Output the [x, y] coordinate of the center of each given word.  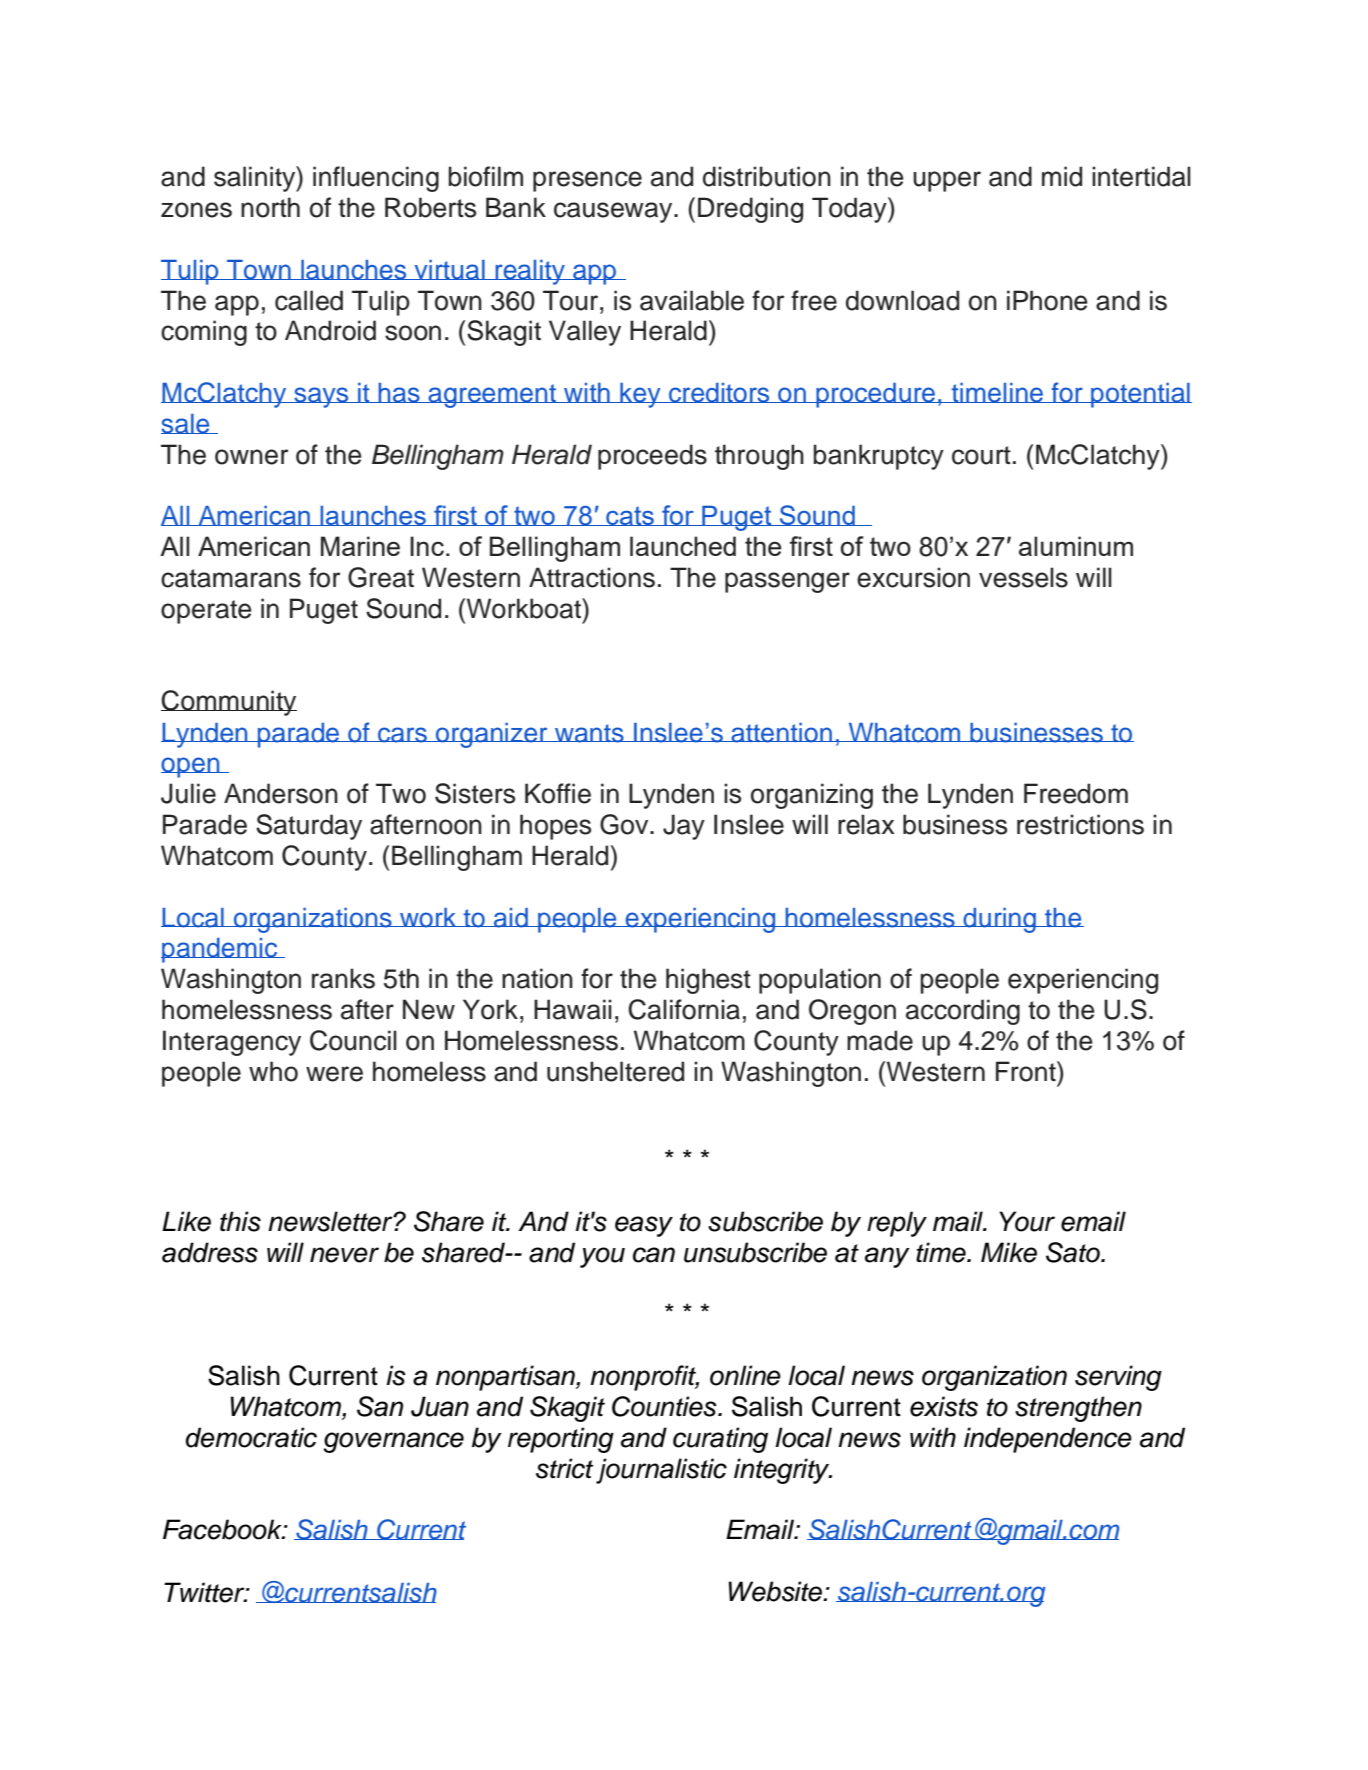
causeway [614, 212]
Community [229, 703]
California [684, 1009]
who [273, 1071]
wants [589, 733]
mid [1062, 176]
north [270, 207]
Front [1027, 1071]
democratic [251, 1437]
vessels [1023, 577]
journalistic [661, 1471]
